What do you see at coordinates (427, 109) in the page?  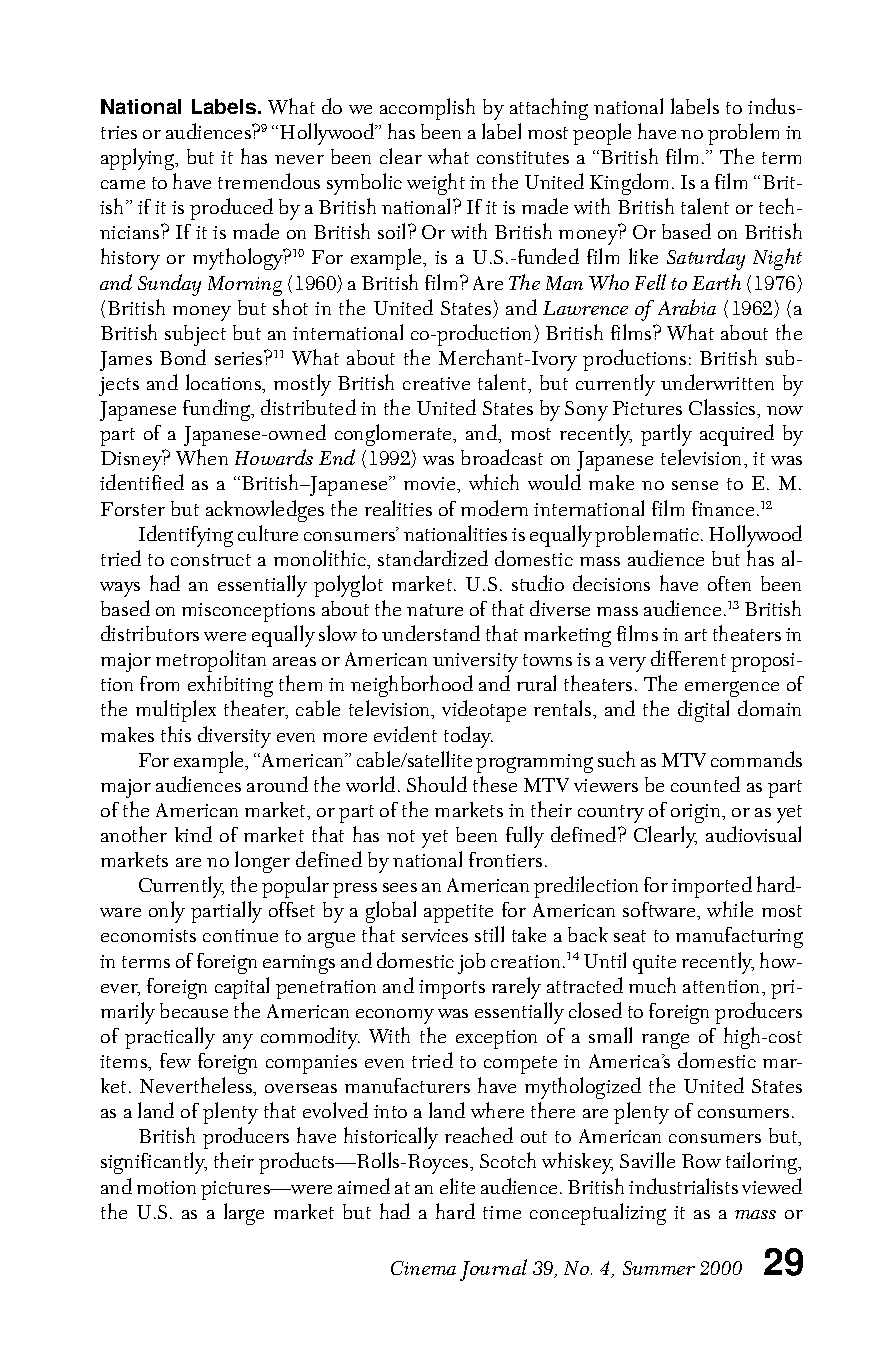 I see `accomplish` at bounding box center [427, 109].
